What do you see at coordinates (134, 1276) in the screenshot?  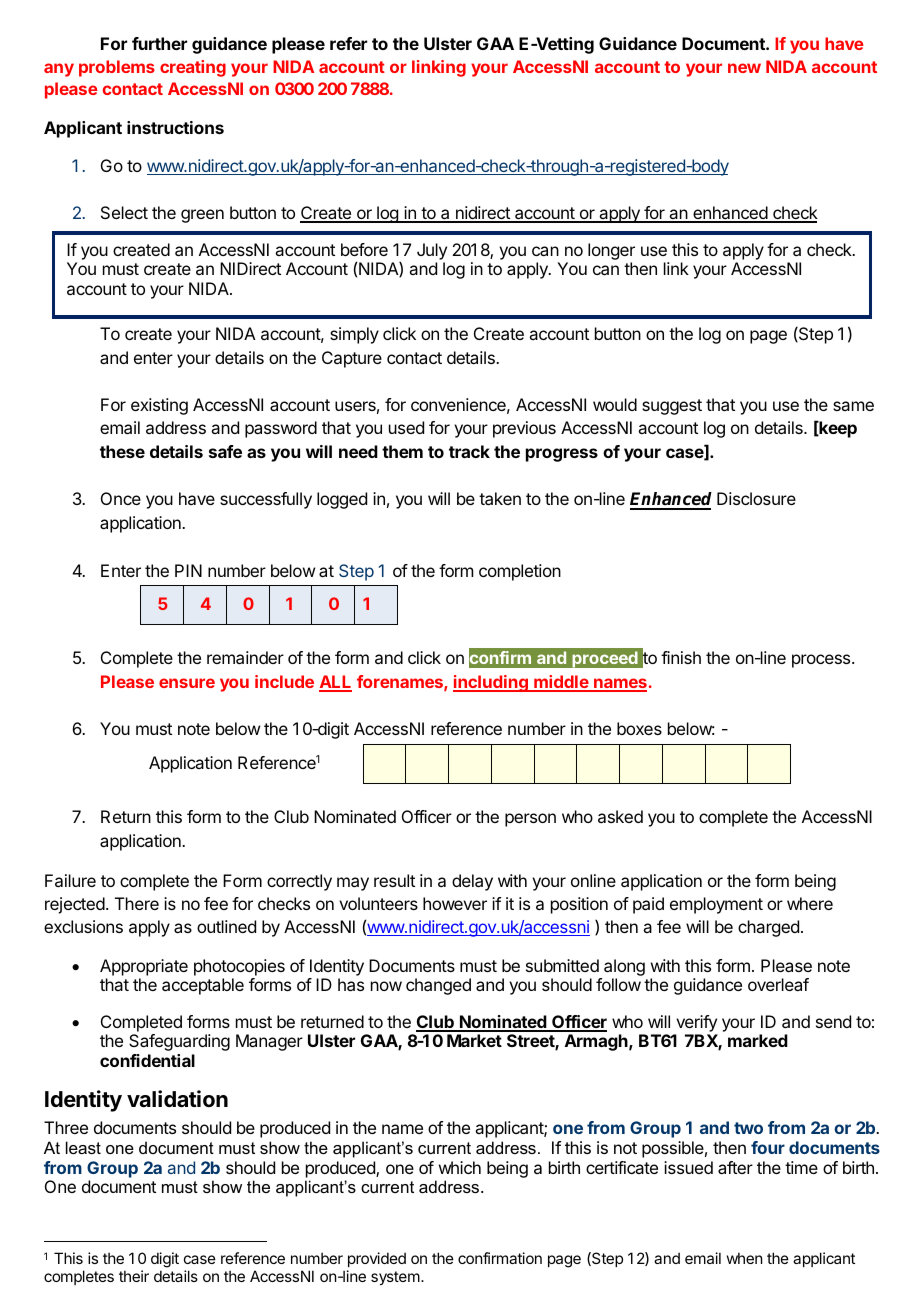 I see `their` at bounding box center [134, 1276].
